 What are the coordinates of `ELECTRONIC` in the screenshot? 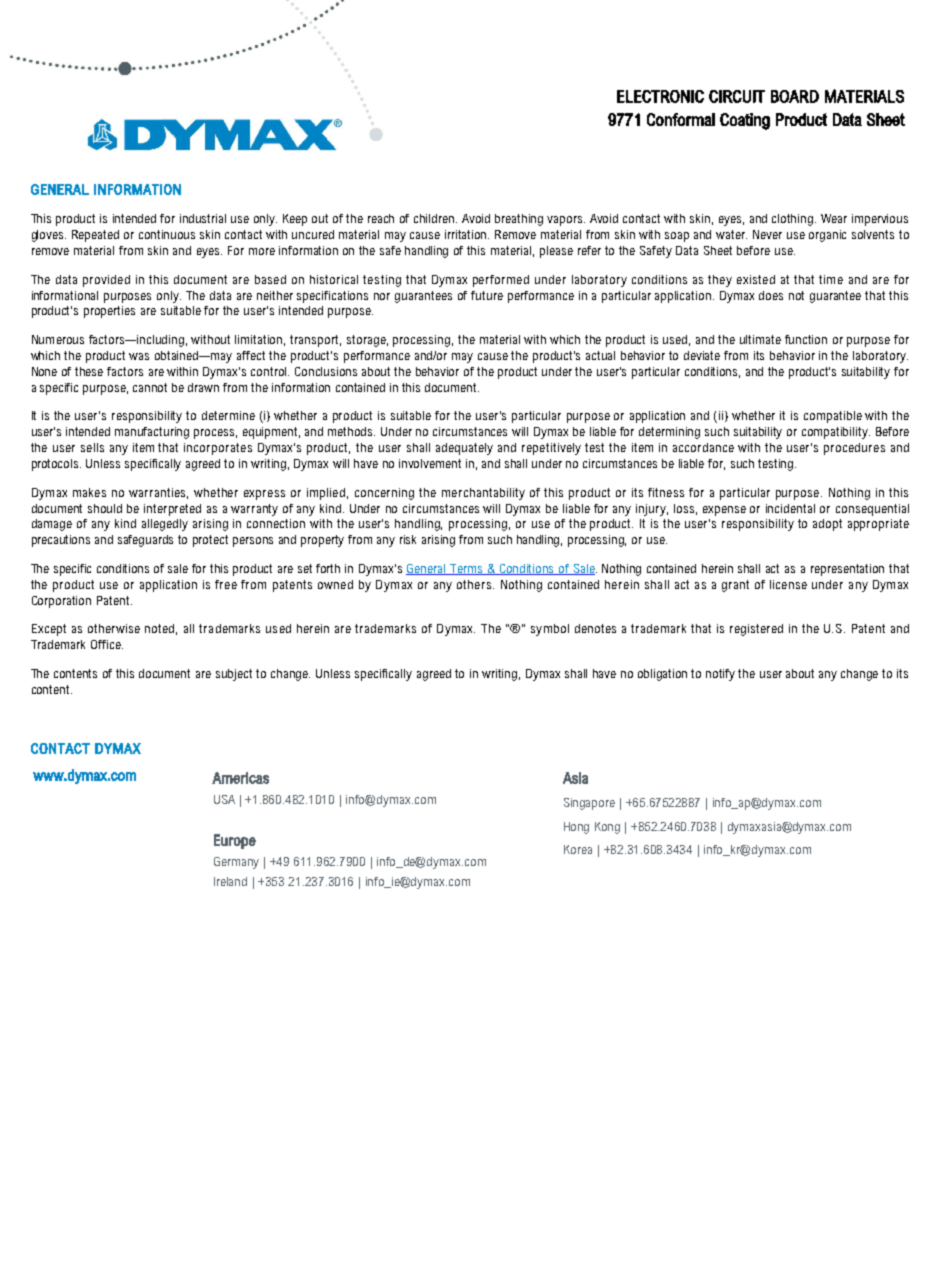 It's located at (660, 96).
